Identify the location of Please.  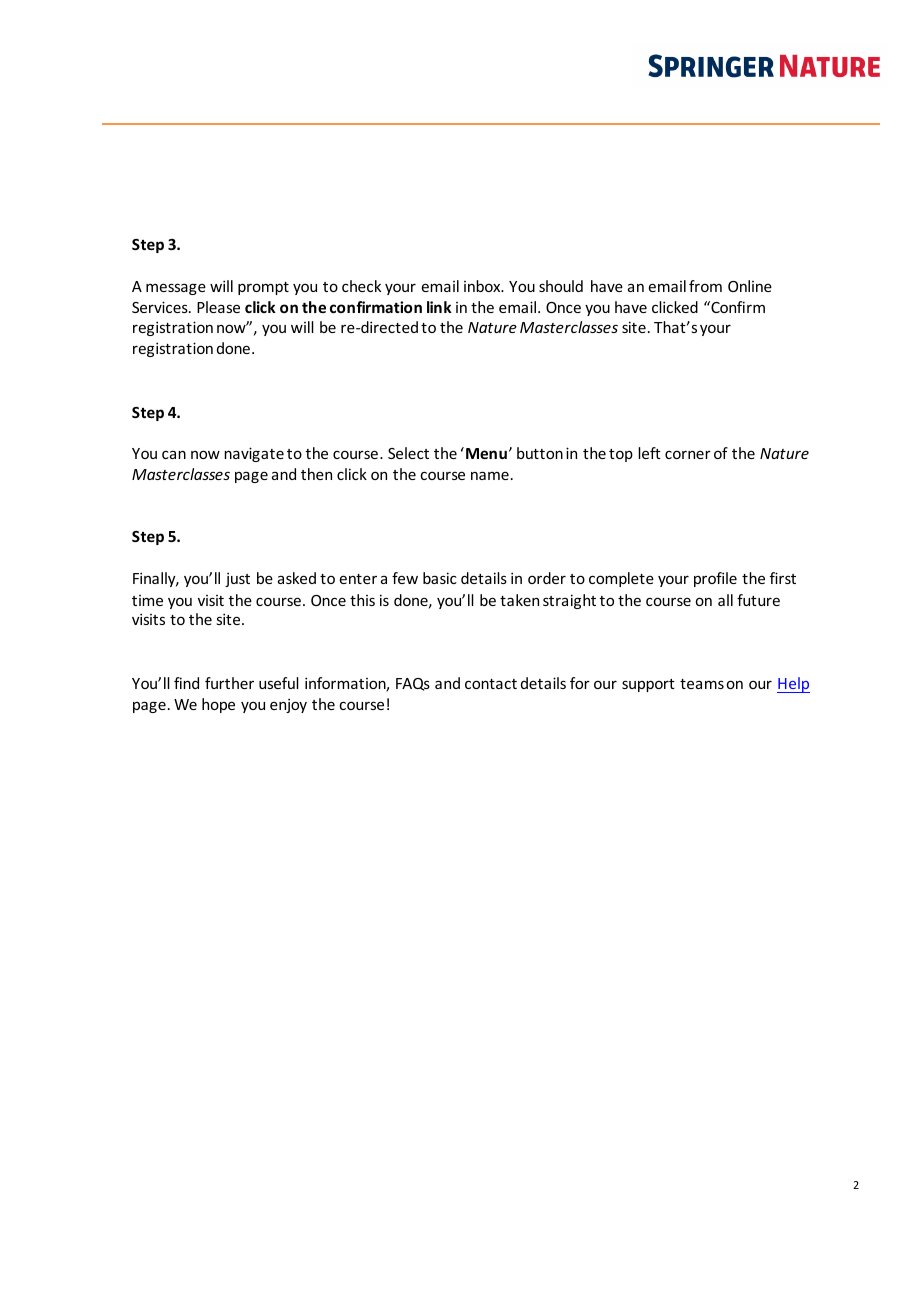
(218, 307).
